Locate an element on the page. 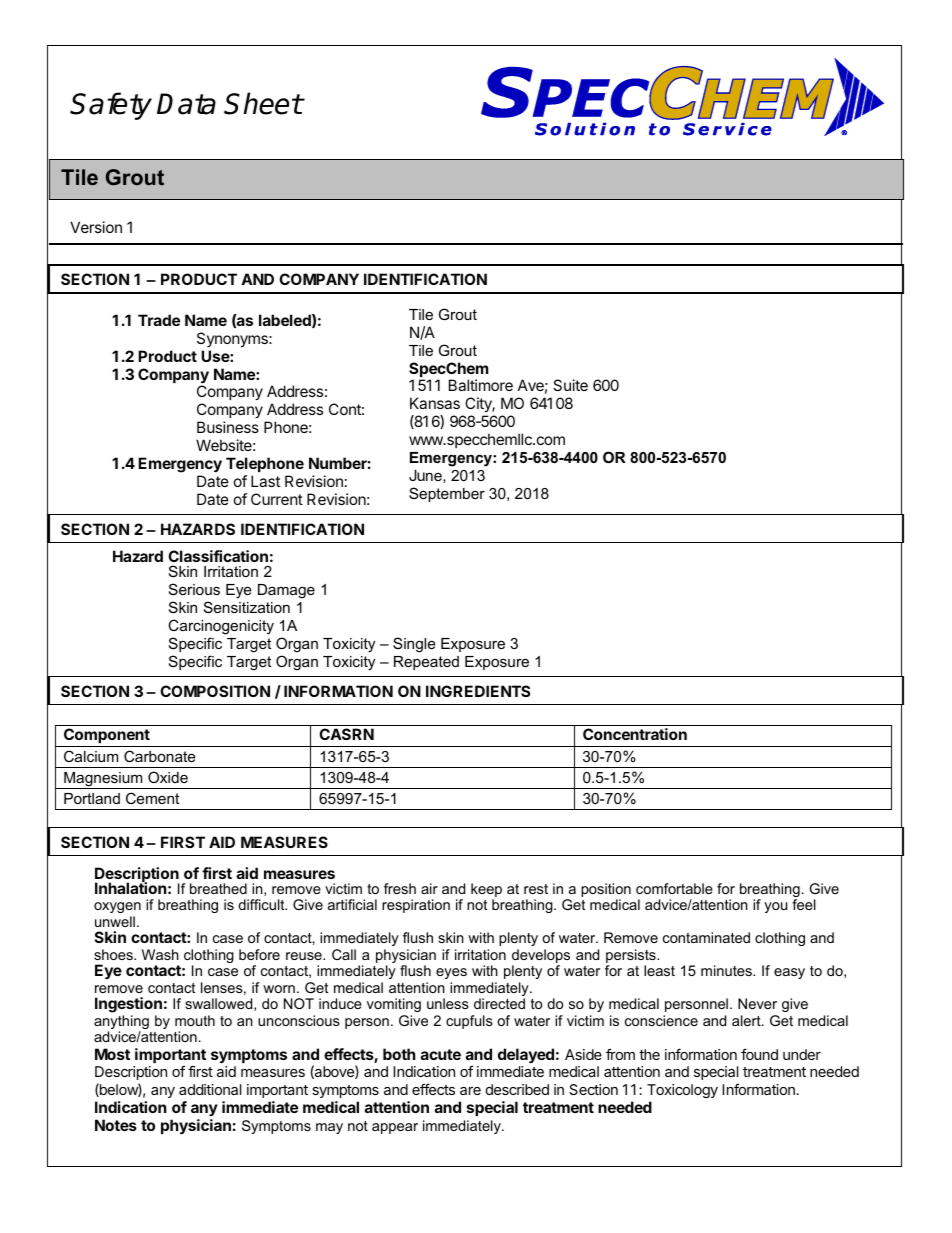 This page has height=1233, width=952. Oxide is located at coordinates (168, 777).
